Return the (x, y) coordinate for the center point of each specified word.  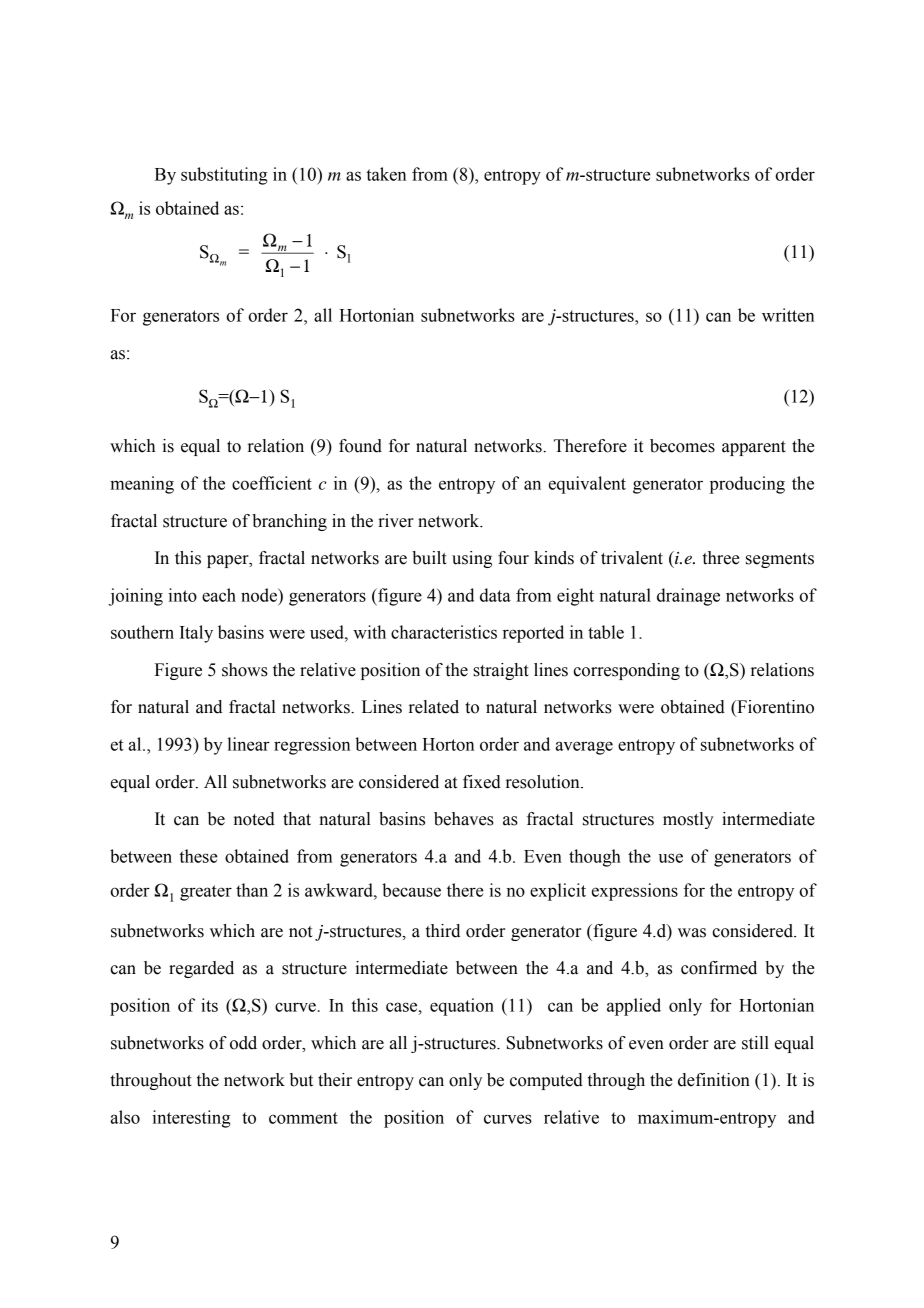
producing (747, 485)
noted (254, 819)
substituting (224, 176)
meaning (142, 485)
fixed (482, 782)
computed (546, 1081)
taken (386, 174)
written (788, 315)
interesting (191, 1119)
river (396, 521)
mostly (688, 820)
